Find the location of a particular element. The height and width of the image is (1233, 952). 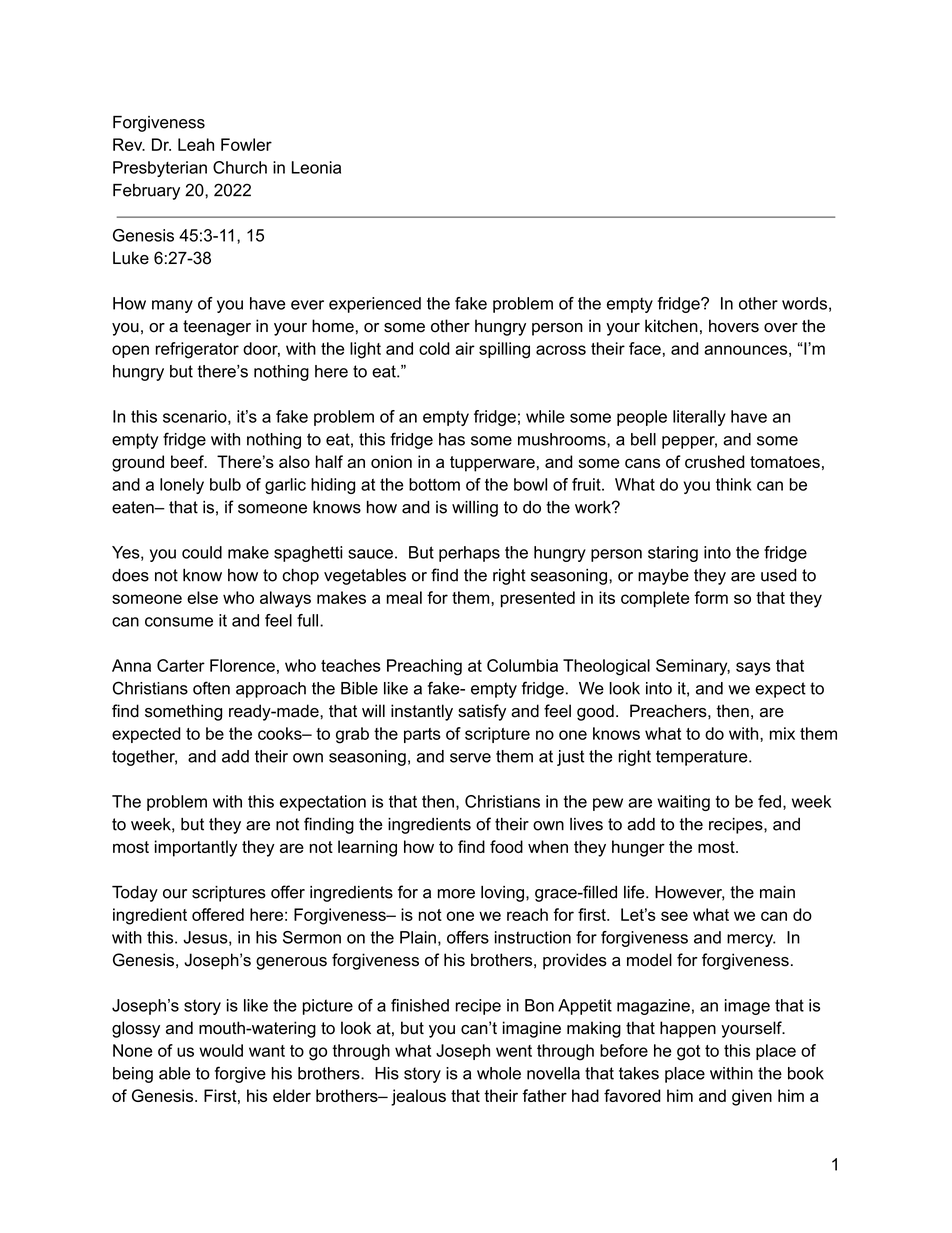

kitchen is located at coordinates (671, 326).
